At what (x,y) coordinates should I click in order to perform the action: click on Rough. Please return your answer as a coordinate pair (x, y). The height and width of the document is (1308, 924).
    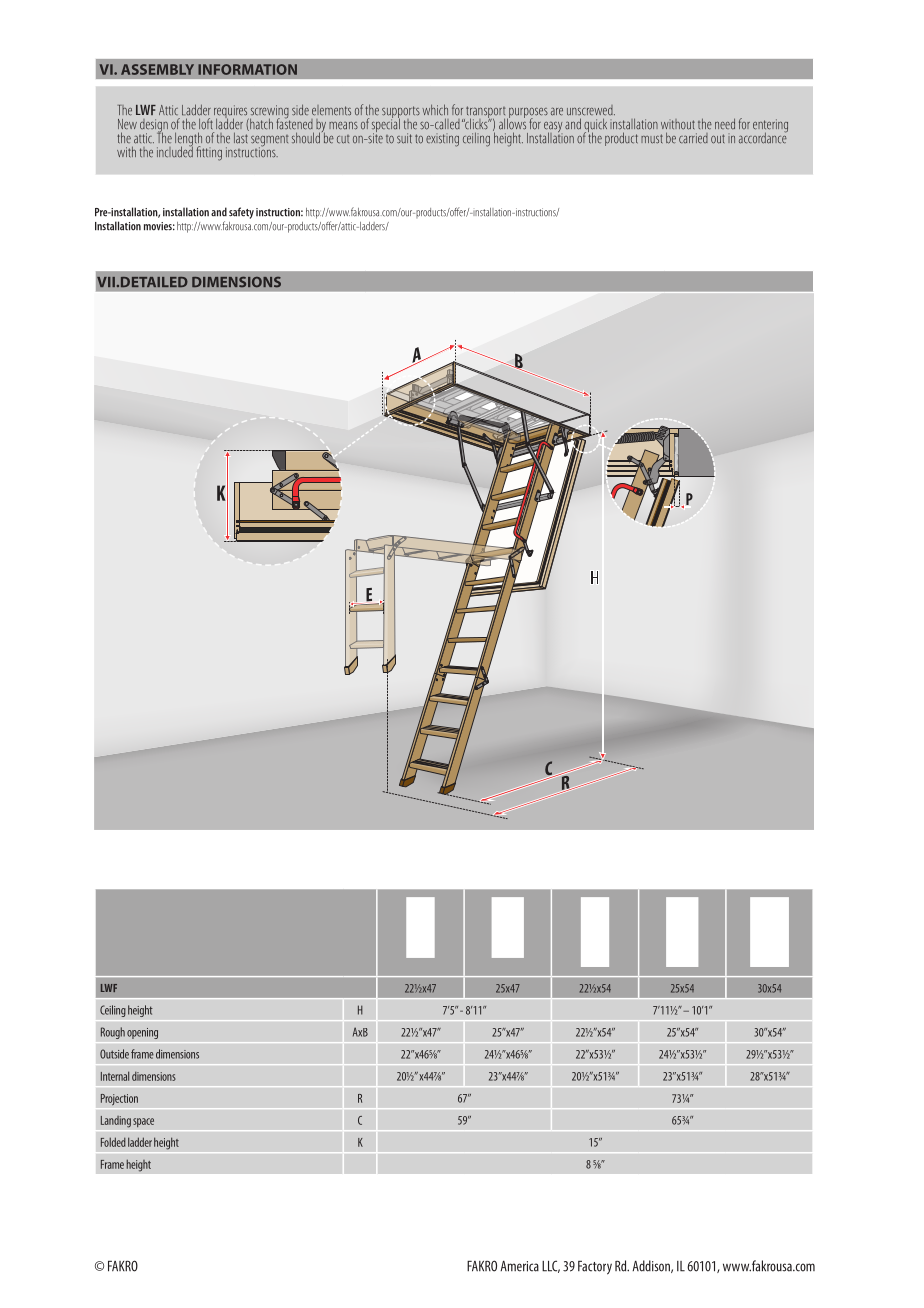
    Looking at the image, I should click on (113, 1033).
